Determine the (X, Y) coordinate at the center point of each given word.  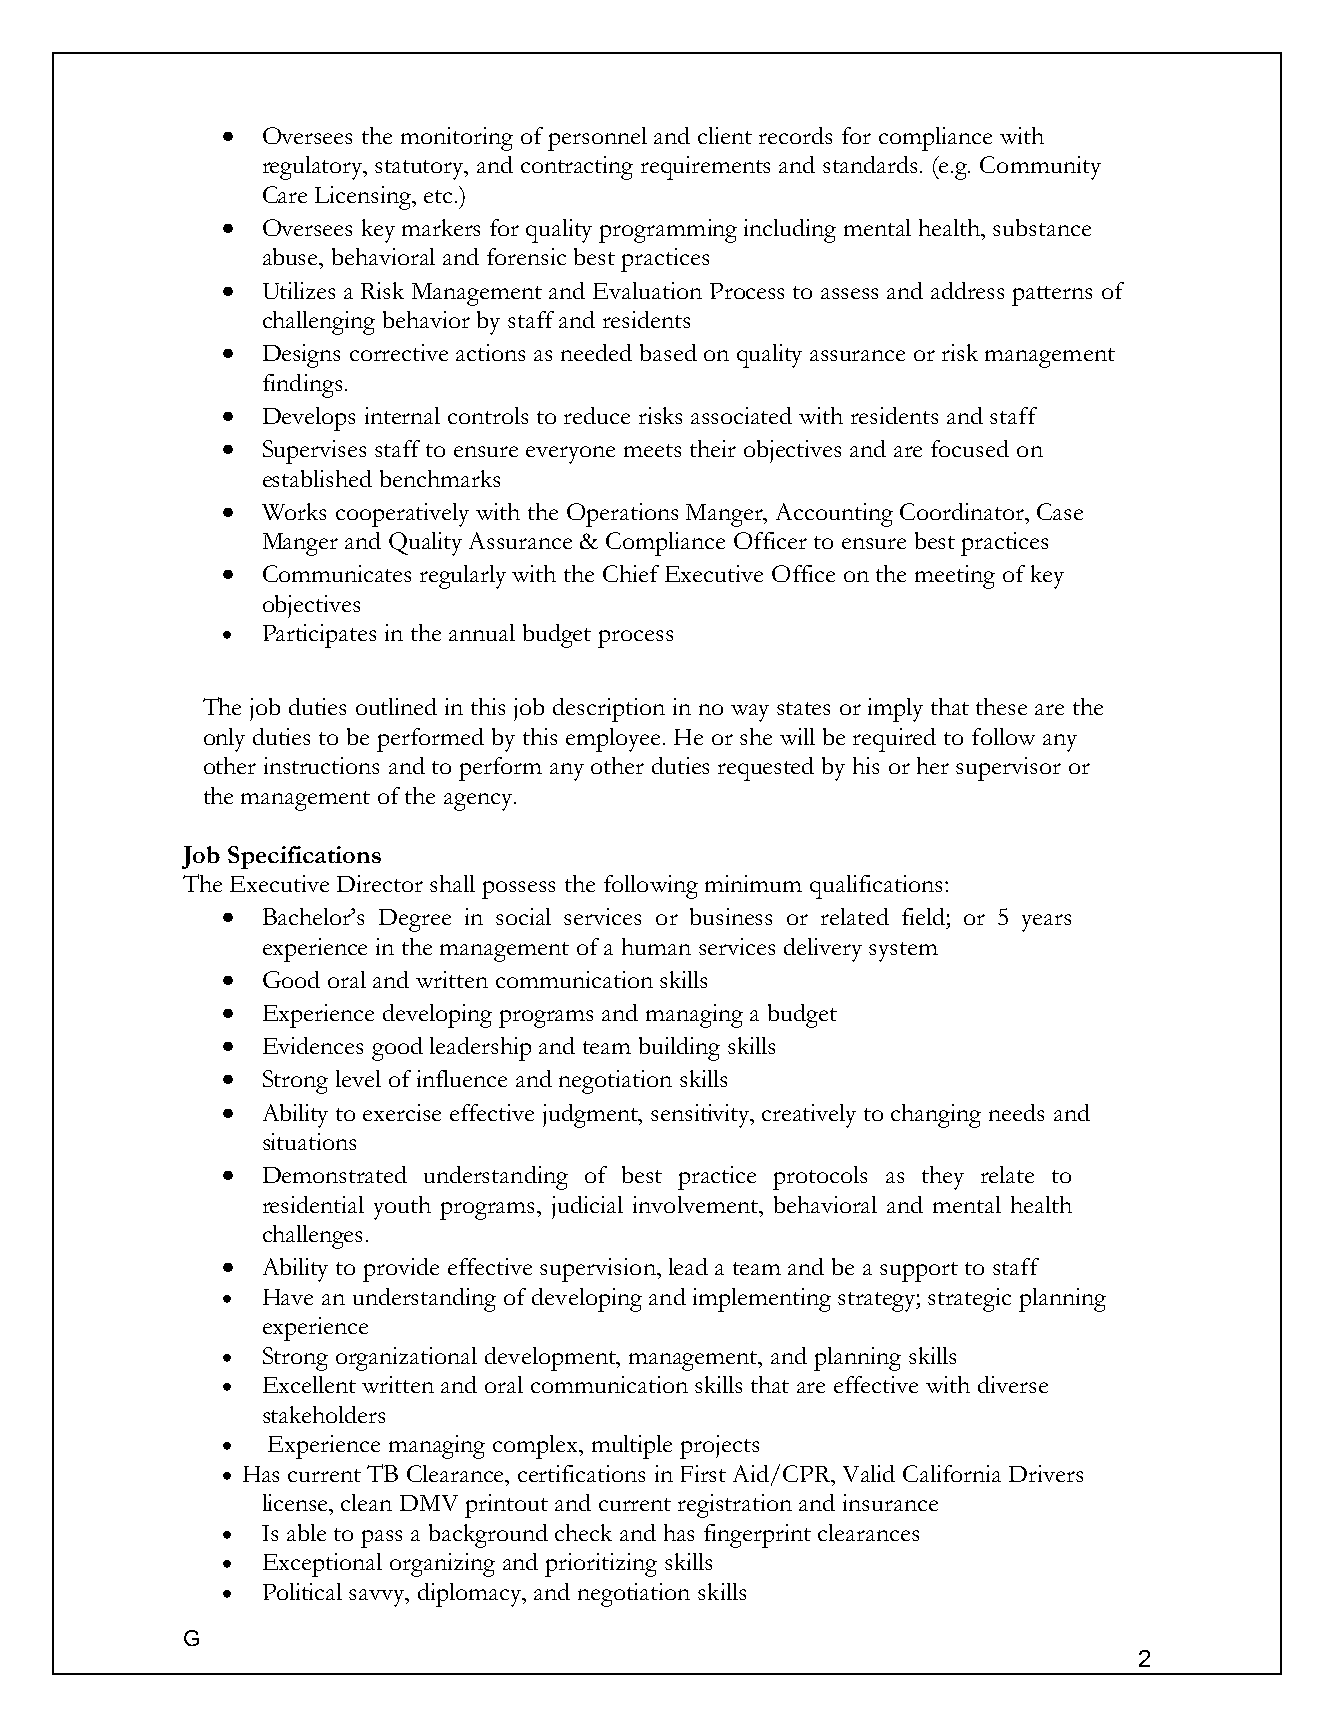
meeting (955, 577)
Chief (631, 573)
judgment (592, 1116)
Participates (319, 636)
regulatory (314, 168)
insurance (890, 1502)
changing (936, 1116)
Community (1040, 168)
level (358, 1078)
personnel (597, 139)
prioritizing (601, 1565)
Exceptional (322, 1565)
